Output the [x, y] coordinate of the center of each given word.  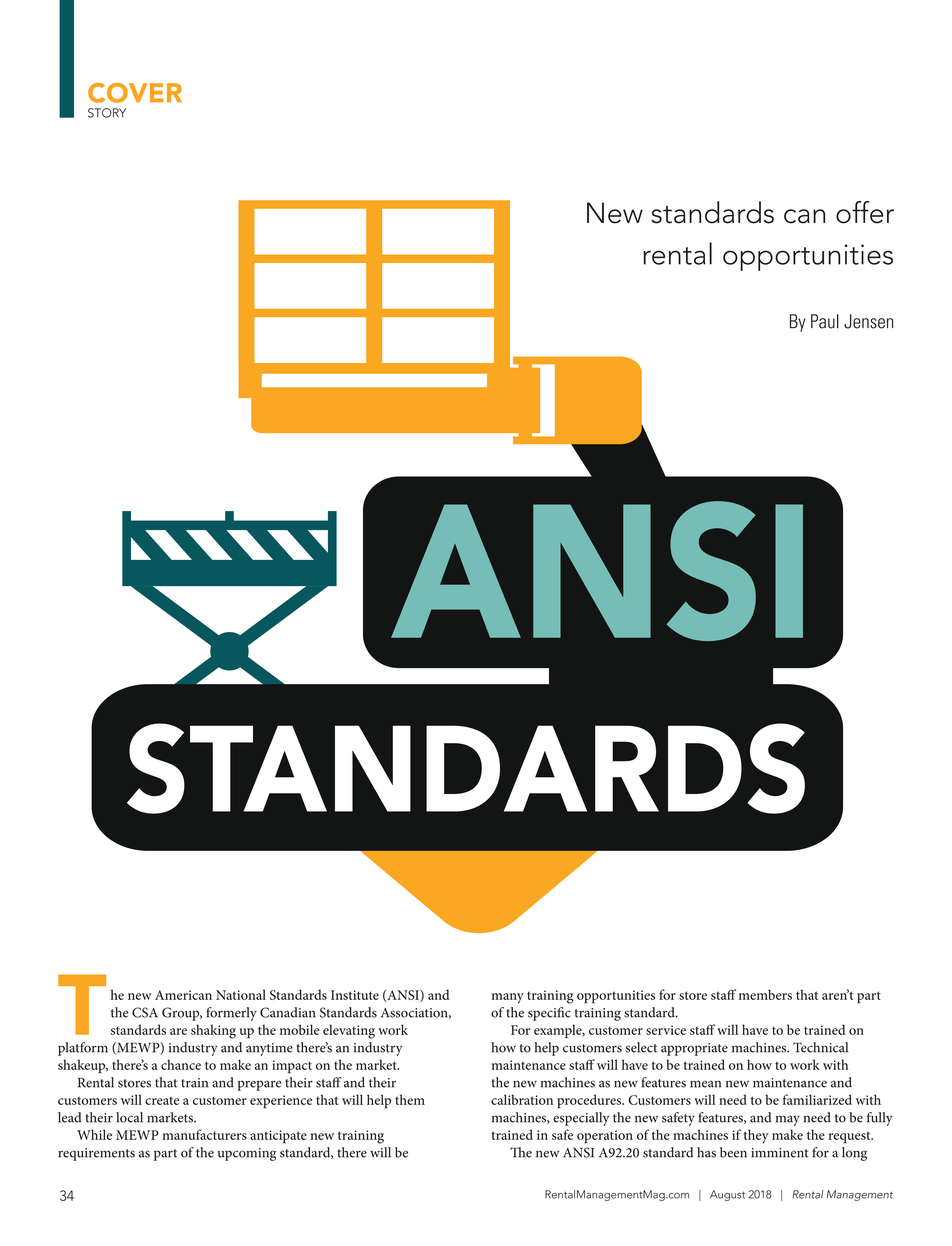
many [507, 998]
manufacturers [204, 1134]
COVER [135, 93]
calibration [522, 1099]
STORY [107, 113]
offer [865, 212]
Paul [825, 321]
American [183, 995]
